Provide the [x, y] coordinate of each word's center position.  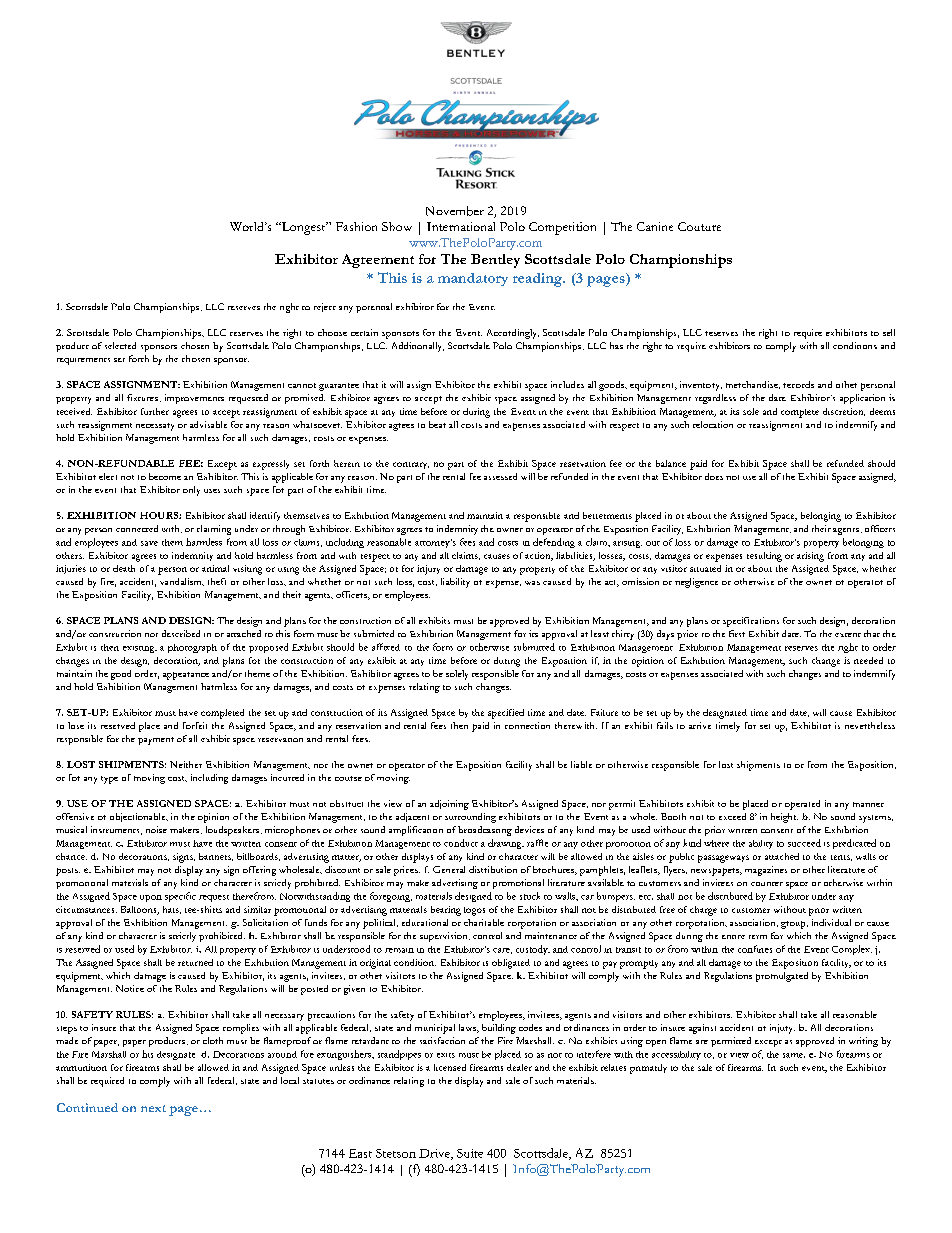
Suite [470, 1153]
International [461, 226]
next [153, 1108]
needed [868, 660]
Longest [303, 228]
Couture [699, 226]
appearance [186, 676]
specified [506, 714]
